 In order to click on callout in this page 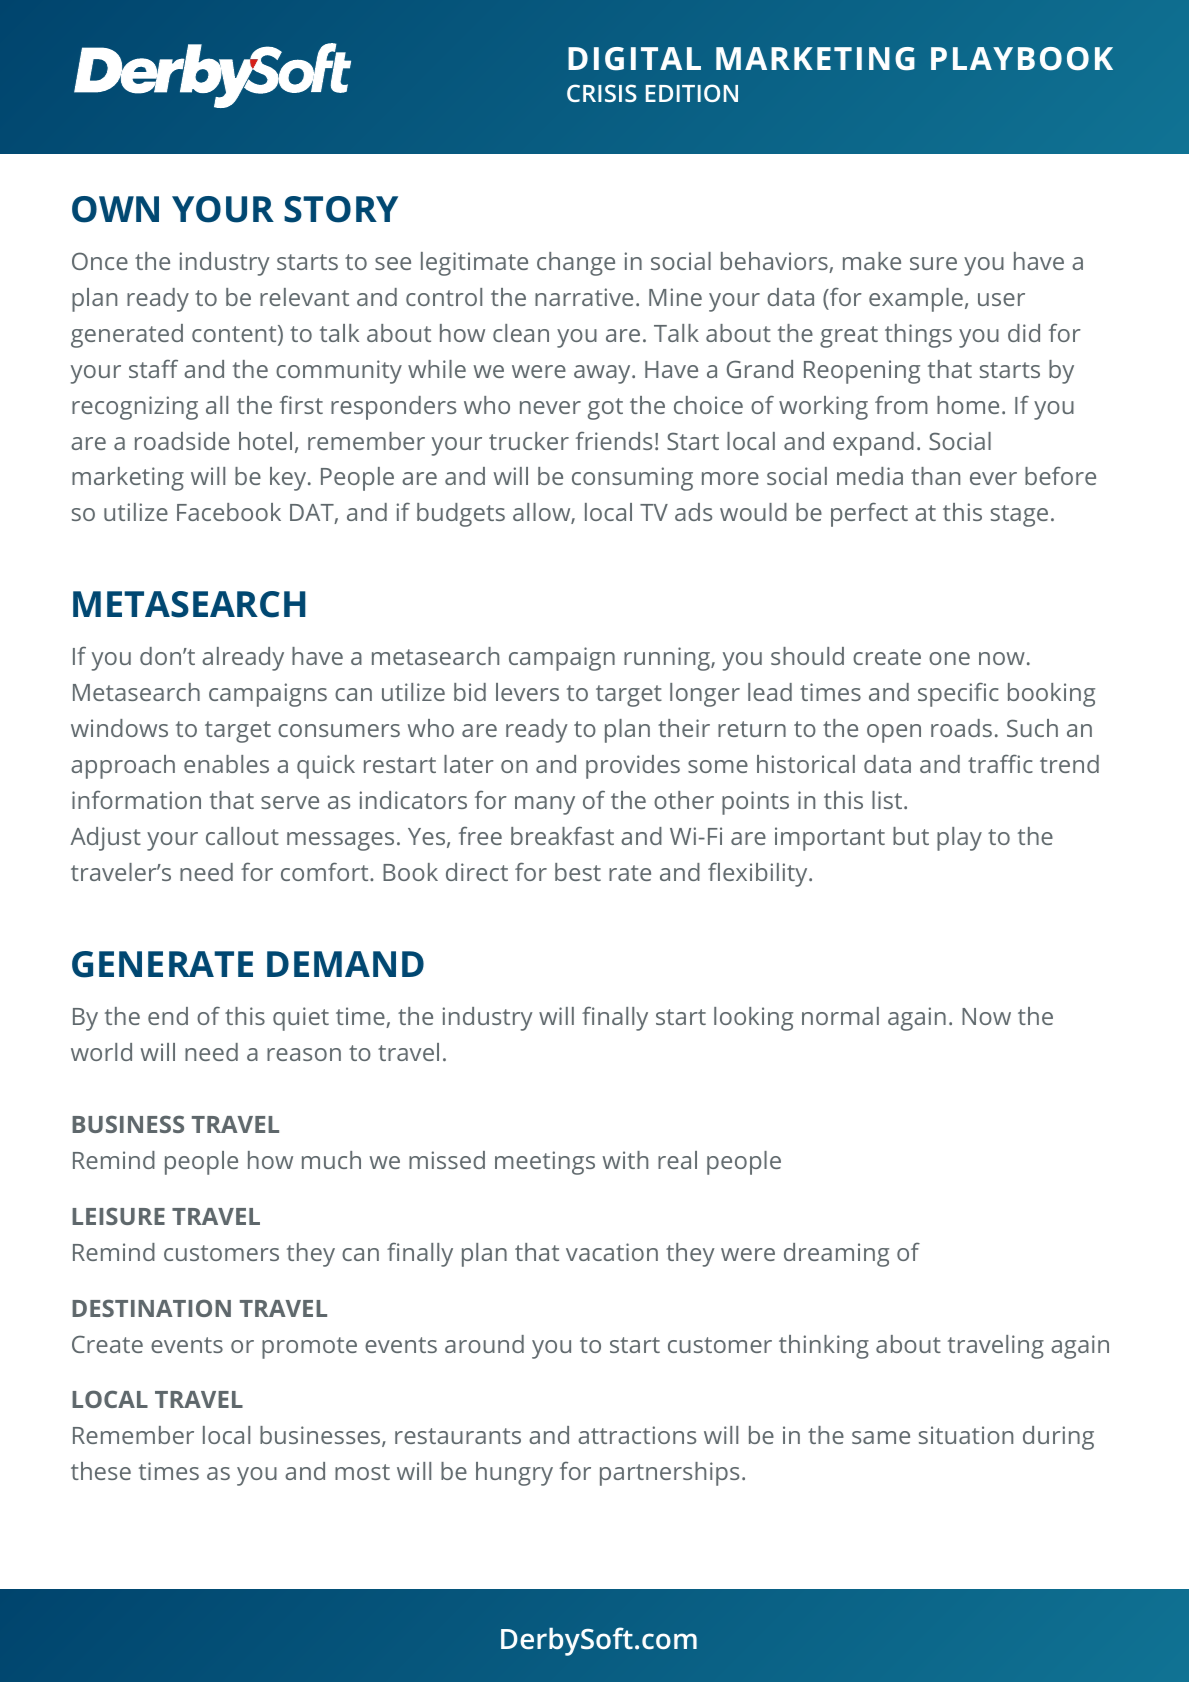, I will do `click(242, 836)`.
